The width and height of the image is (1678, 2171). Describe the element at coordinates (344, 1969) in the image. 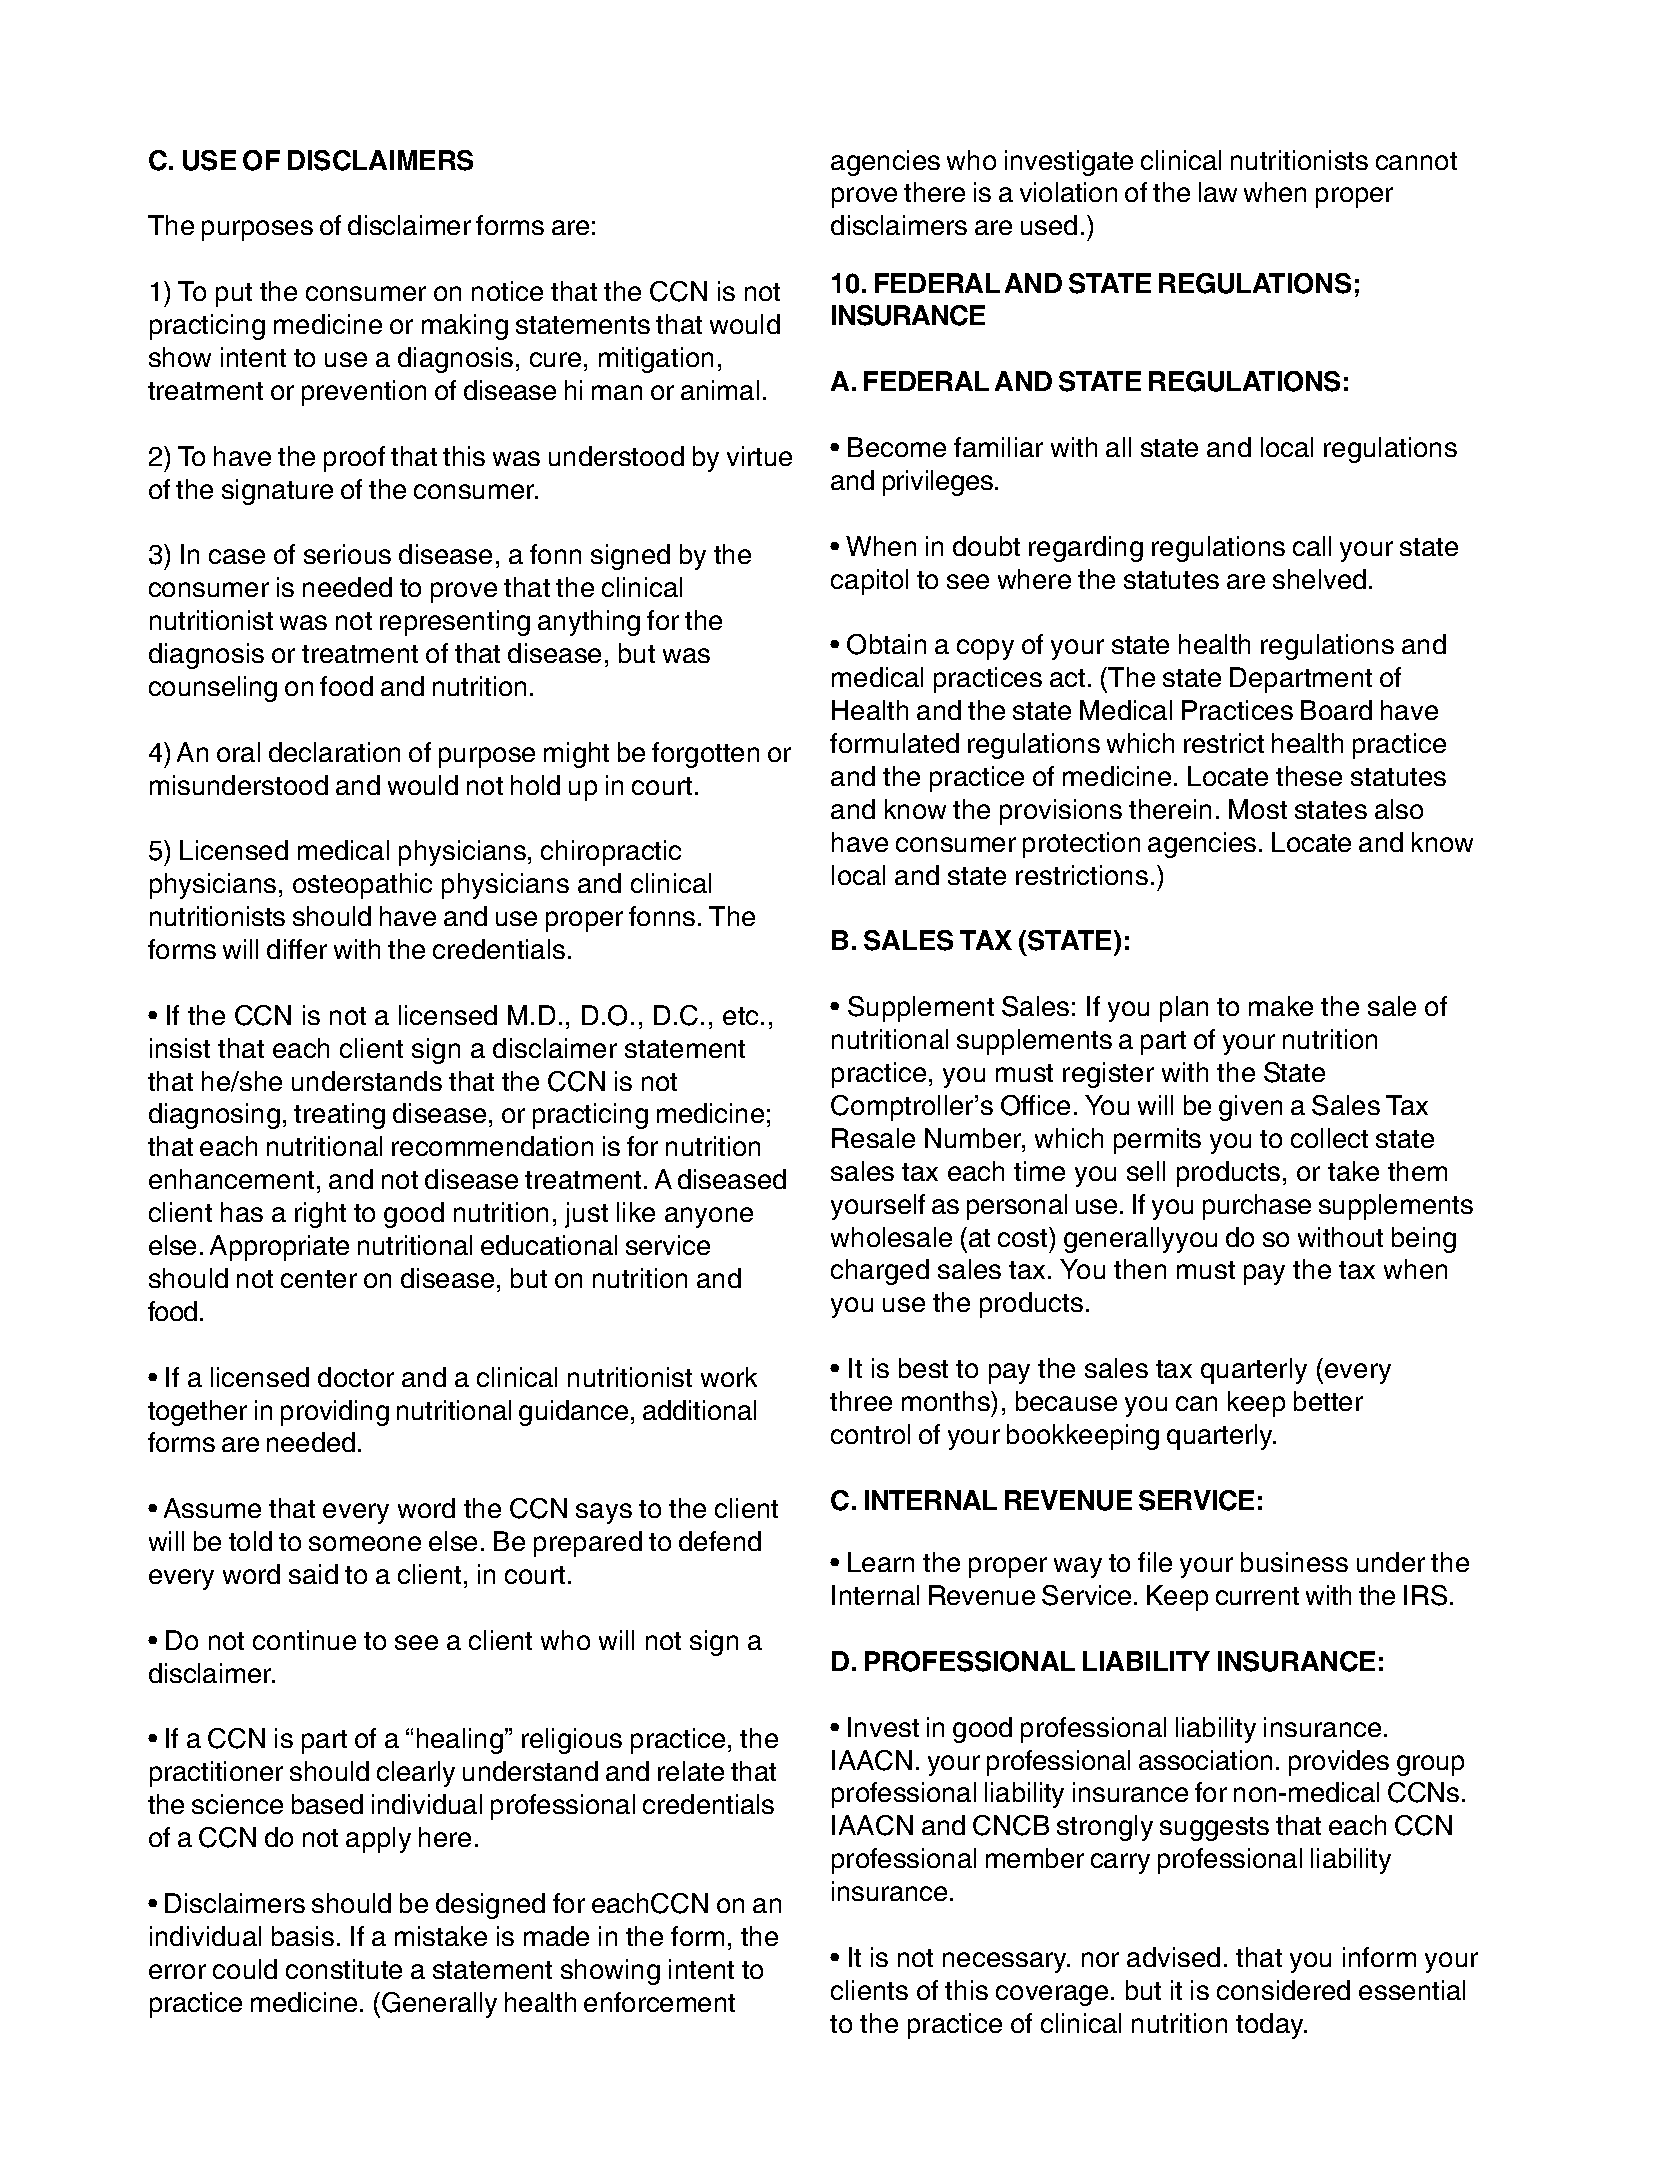

I see `constitute` at that location.
